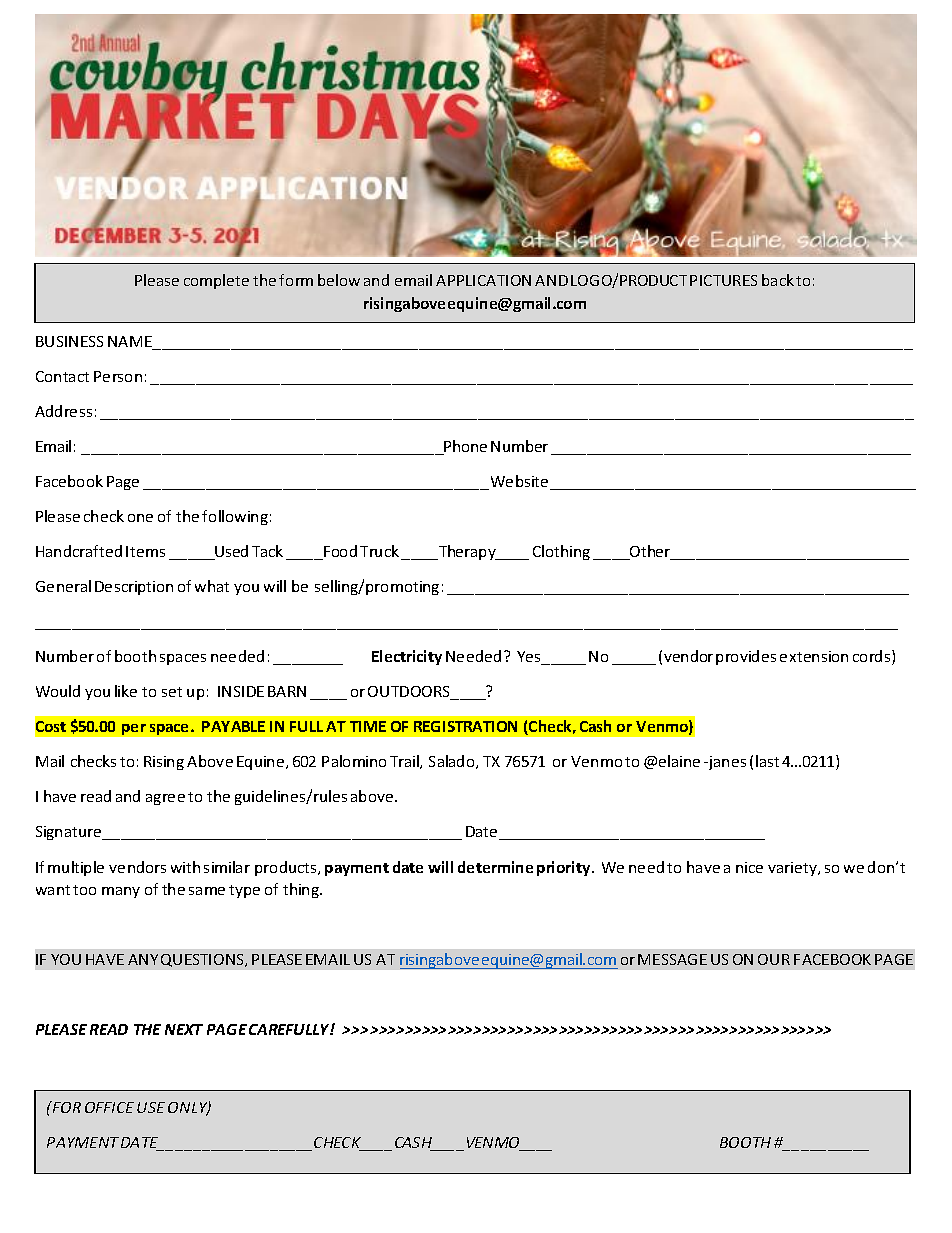 Image resolution: width=952 pixels, height=1233 pixels. What do you see at coordinates (235, 517) in the screenshot?
I see `following` at bounding box center [235, 517].
